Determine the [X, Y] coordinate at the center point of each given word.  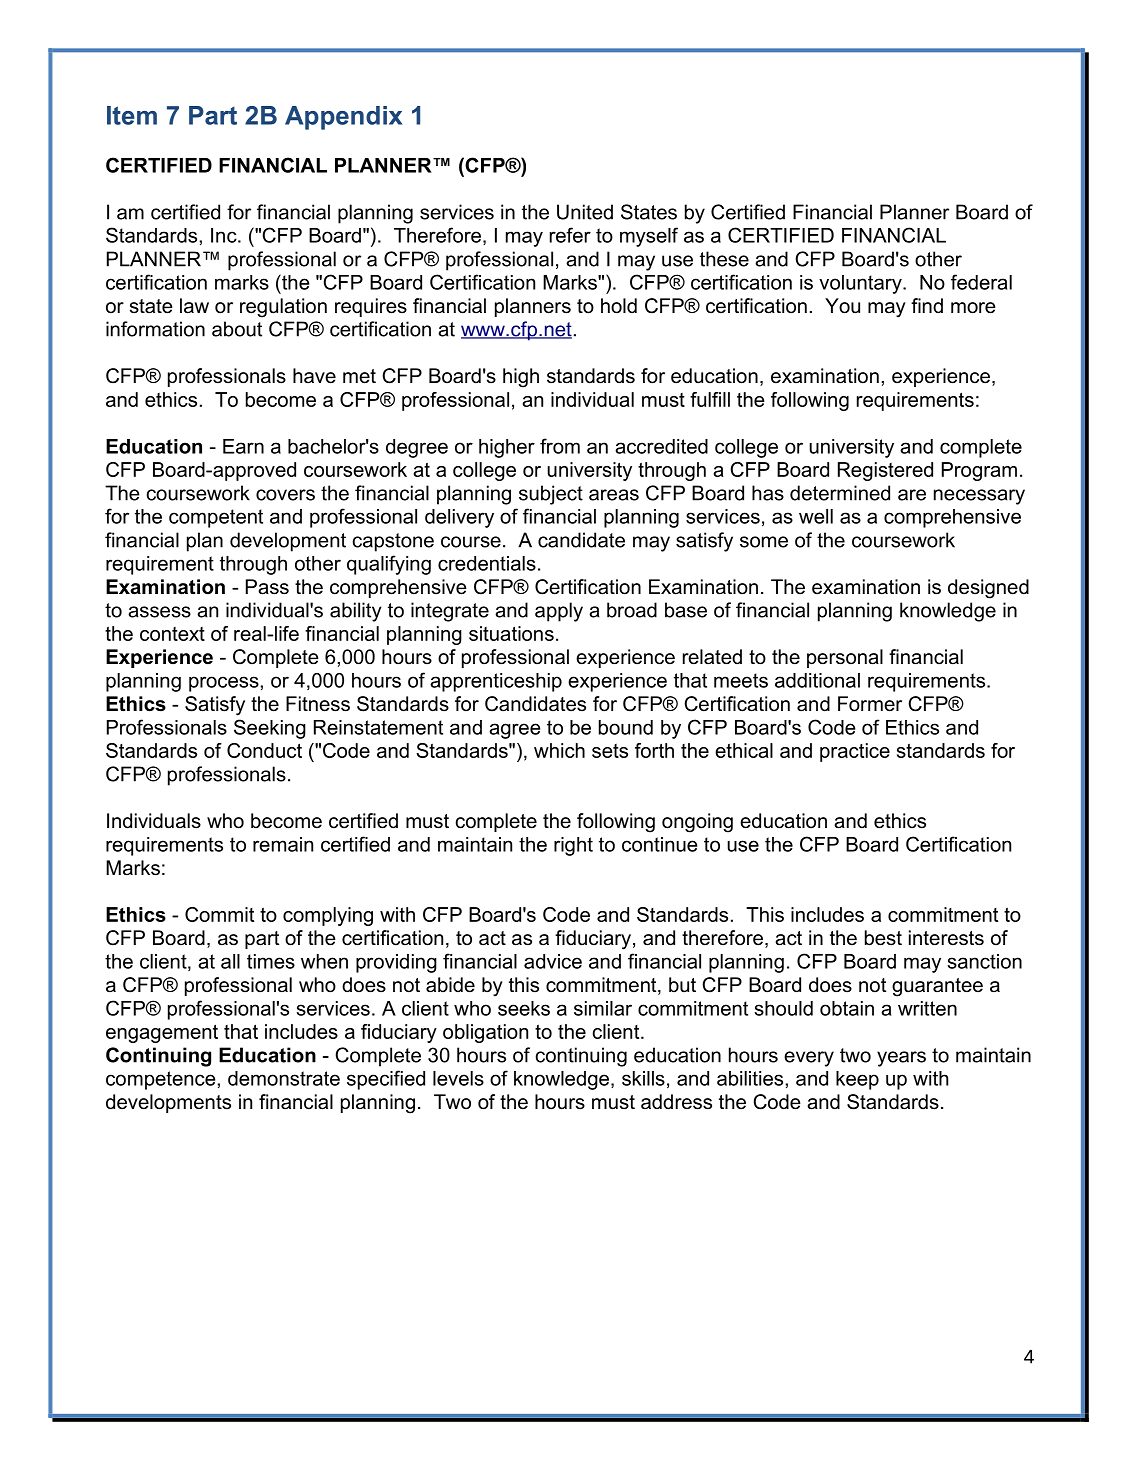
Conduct [264, 750]
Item [132, 115]
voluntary [861, 284]
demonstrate [284, 1078]
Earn [243, 446]
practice [855, 752]
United [585, 212]
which [559, 750]
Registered [885, 471]
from [560, 446]
